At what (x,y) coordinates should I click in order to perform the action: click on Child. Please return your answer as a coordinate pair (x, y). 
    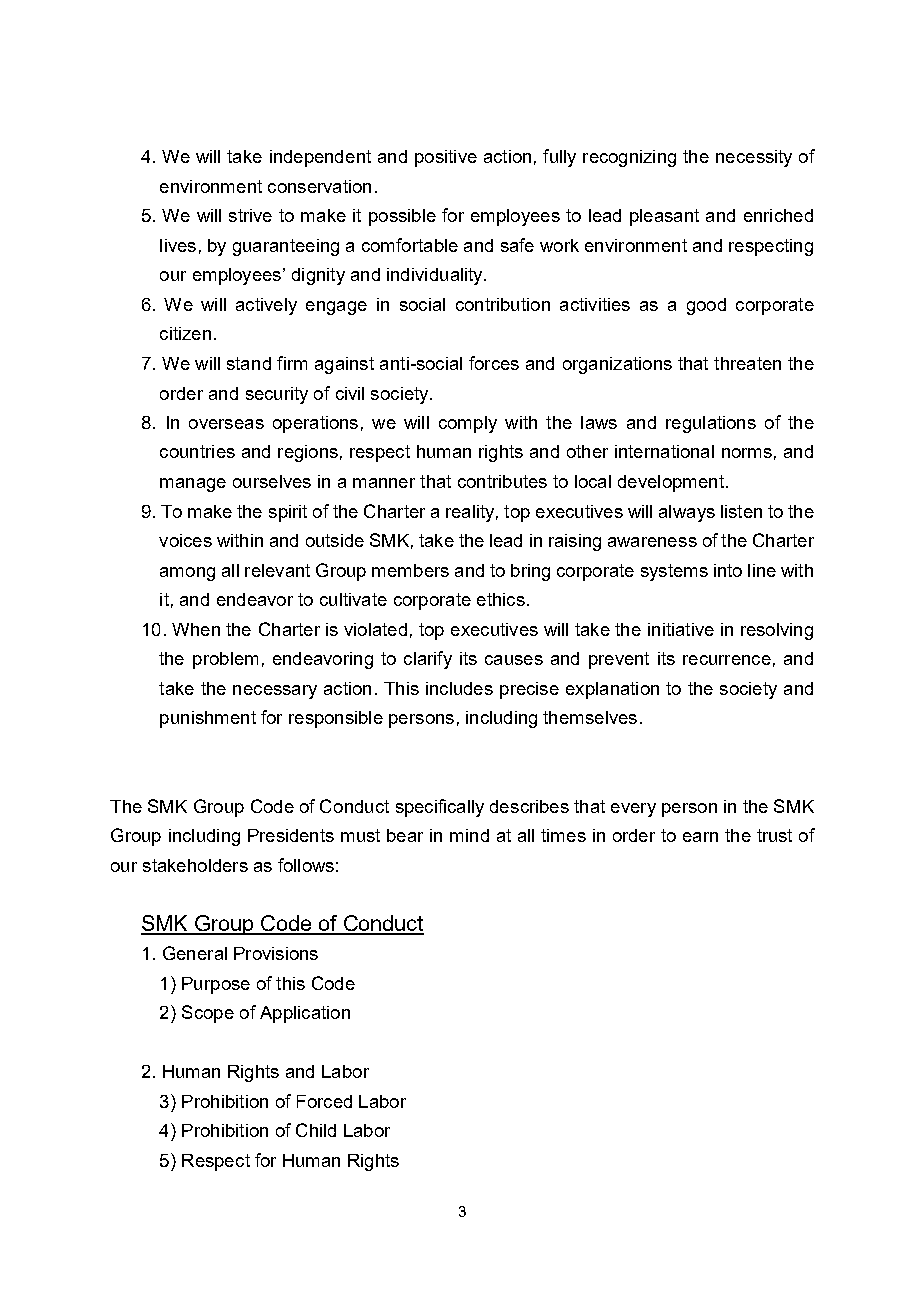
    Looking at the image, I should click on (316, 1130).
